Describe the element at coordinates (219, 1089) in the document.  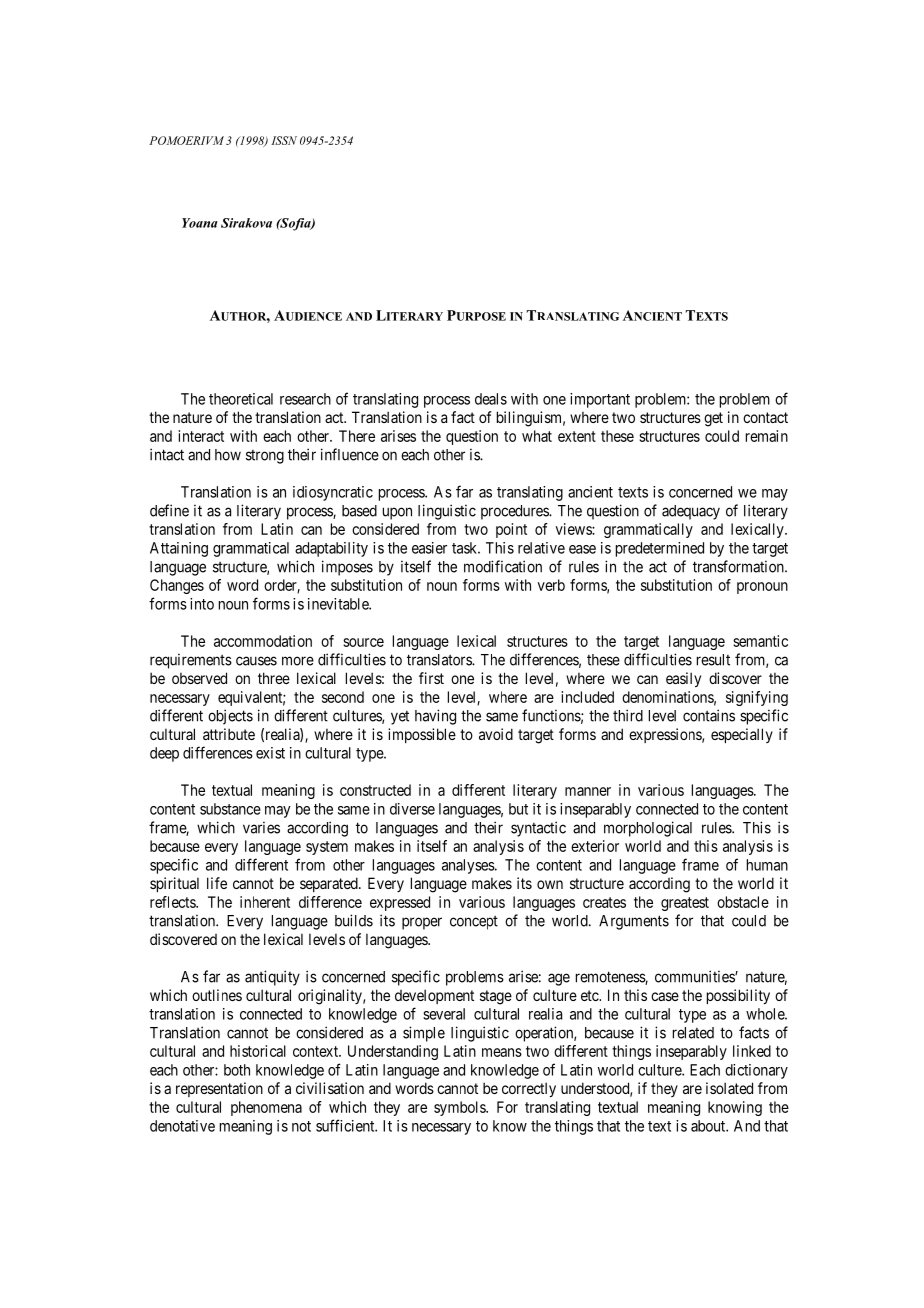
I see `representation` at that location.
